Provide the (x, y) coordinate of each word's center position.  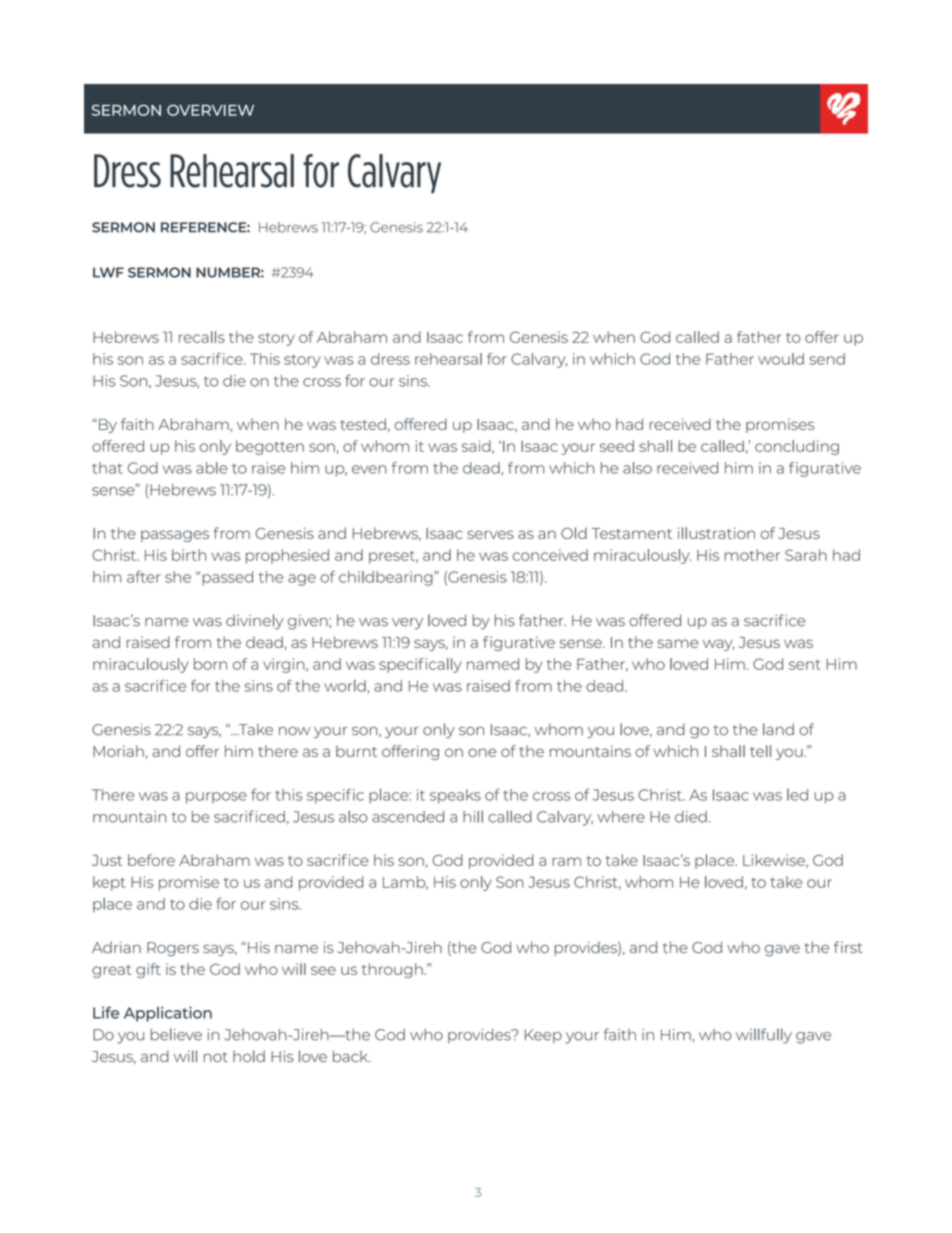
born (210, 664)
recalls (202, 337)
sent (805, 665)
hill (473, 817)
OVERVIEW (210, 110)
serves (490, 534)
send (827, 359)
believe (176, 1034)
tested (363, 424)
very (407, 624)
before (151, 860)
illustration (716, 533)
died (691, 817)
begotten (270, 447)
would (781, 359)
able (212, 468)
